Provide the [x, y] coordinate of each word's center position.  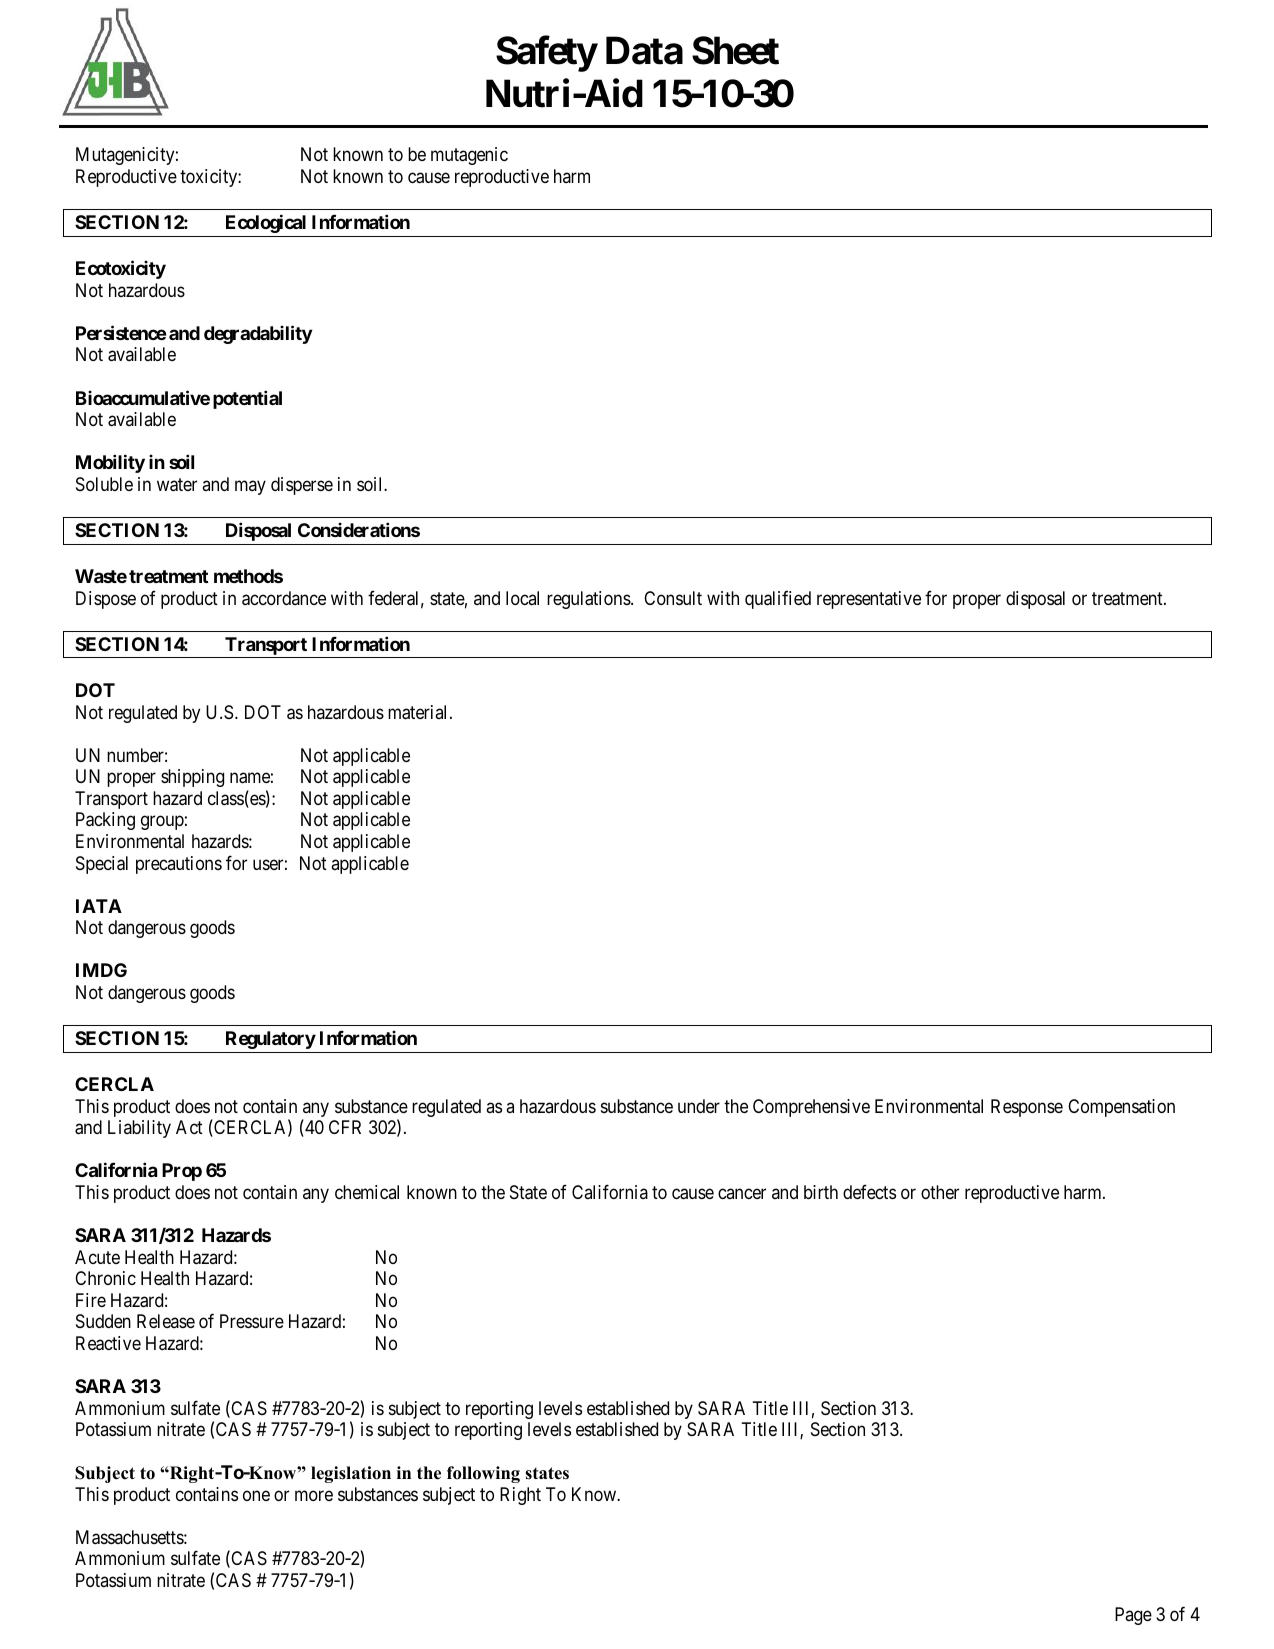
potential [247, 399]
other [940, 1192]
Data [644, 51]
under [699, 1106]
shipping [192, 778]
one [256, 1495]
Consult [673, 598]
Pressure [252, 1321]
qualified [778, 599]
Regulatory [271, 1040]
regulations [589, 600]
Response [1027, 1108]
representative [869, 600]
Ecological [266, 223]
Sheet [735, 51]
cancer [742, 1193]
